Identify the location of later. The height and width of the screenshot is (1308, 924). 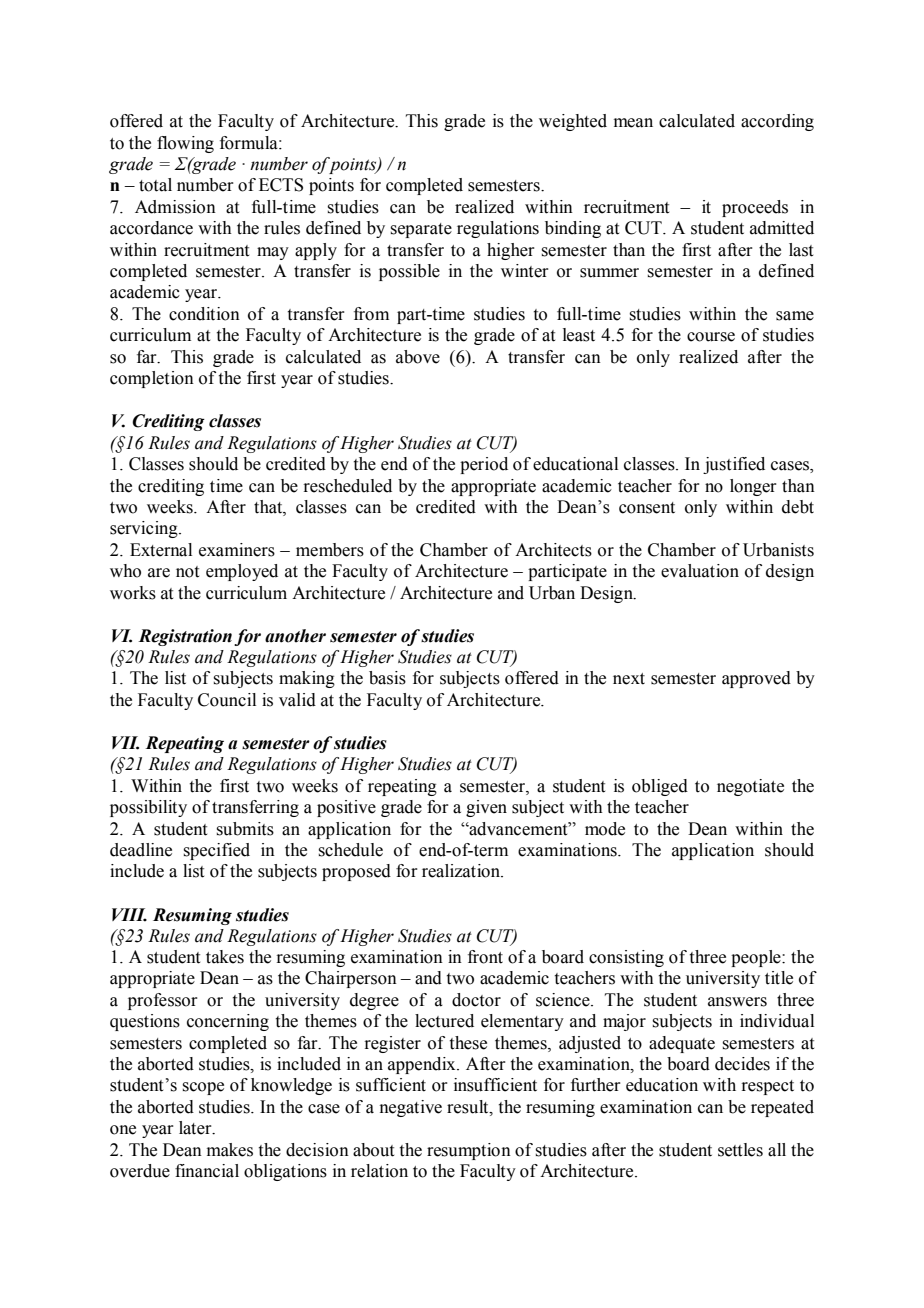
(196, 1128).
